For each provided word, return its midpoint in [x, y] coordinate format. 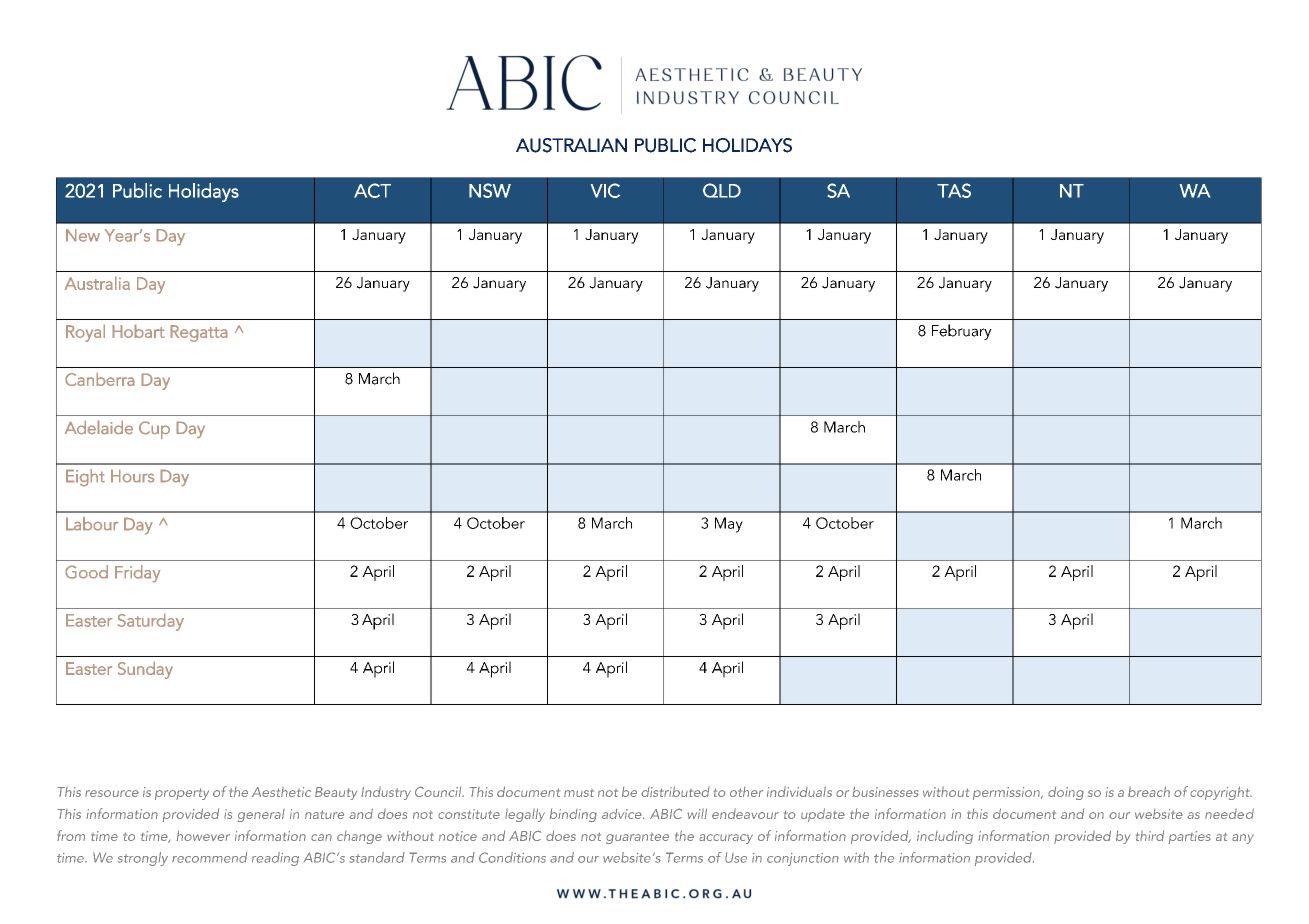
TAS [954, 190]
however [203, 835]
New [83, 235]
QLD [722, 190]
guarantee [637, 838]
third [1150, 835]
